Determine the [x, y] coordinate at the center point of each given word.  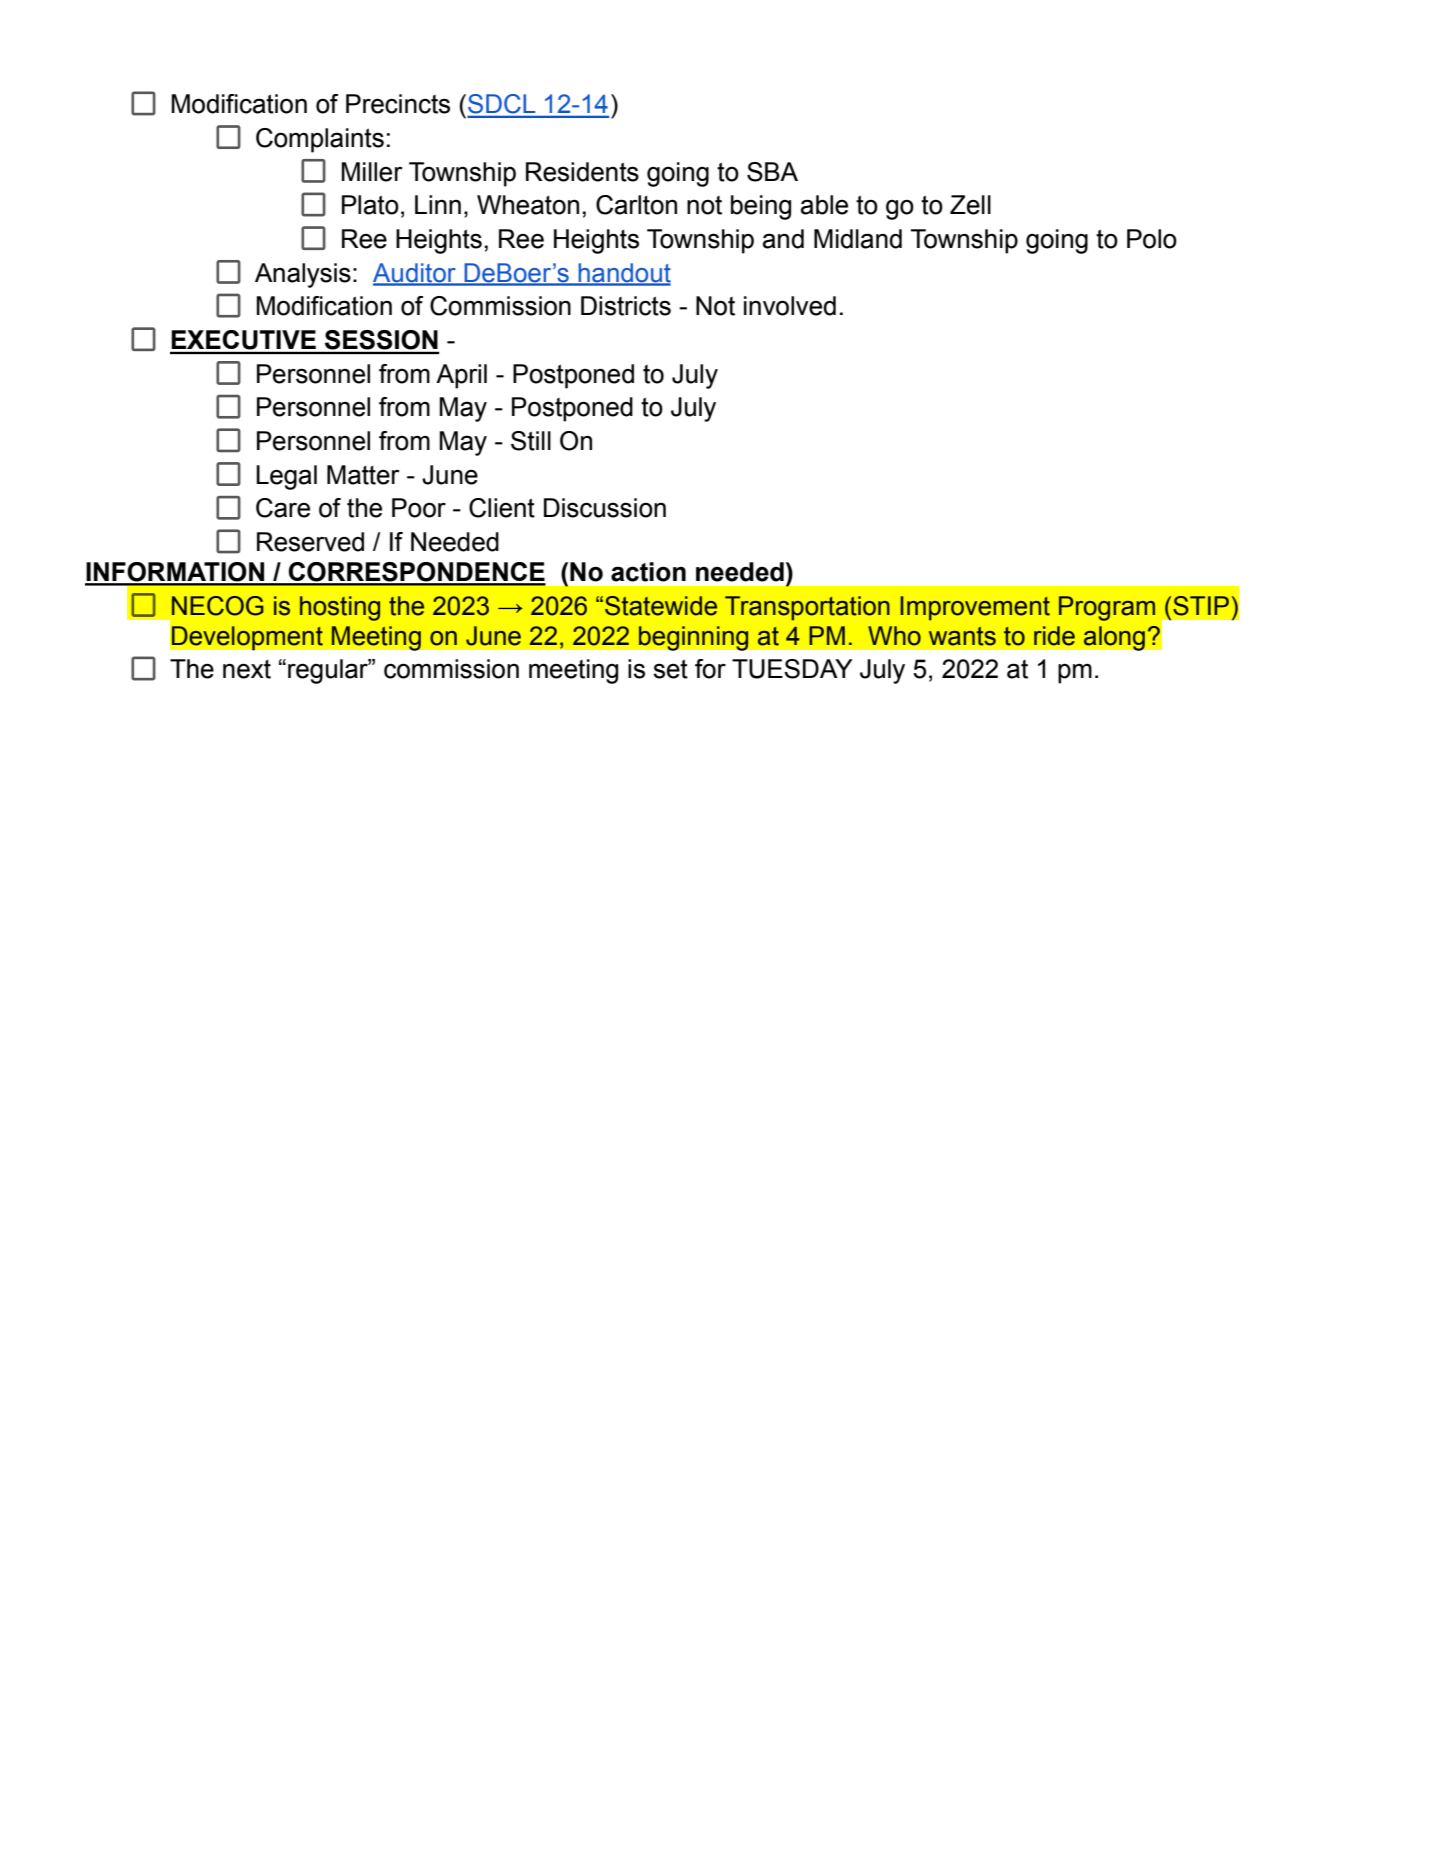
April [461, 376]
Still [531, 441]
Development [247, 638]
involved [790, 306]
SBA [772, 172]
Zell [970, 205]
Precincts [398, 104]
